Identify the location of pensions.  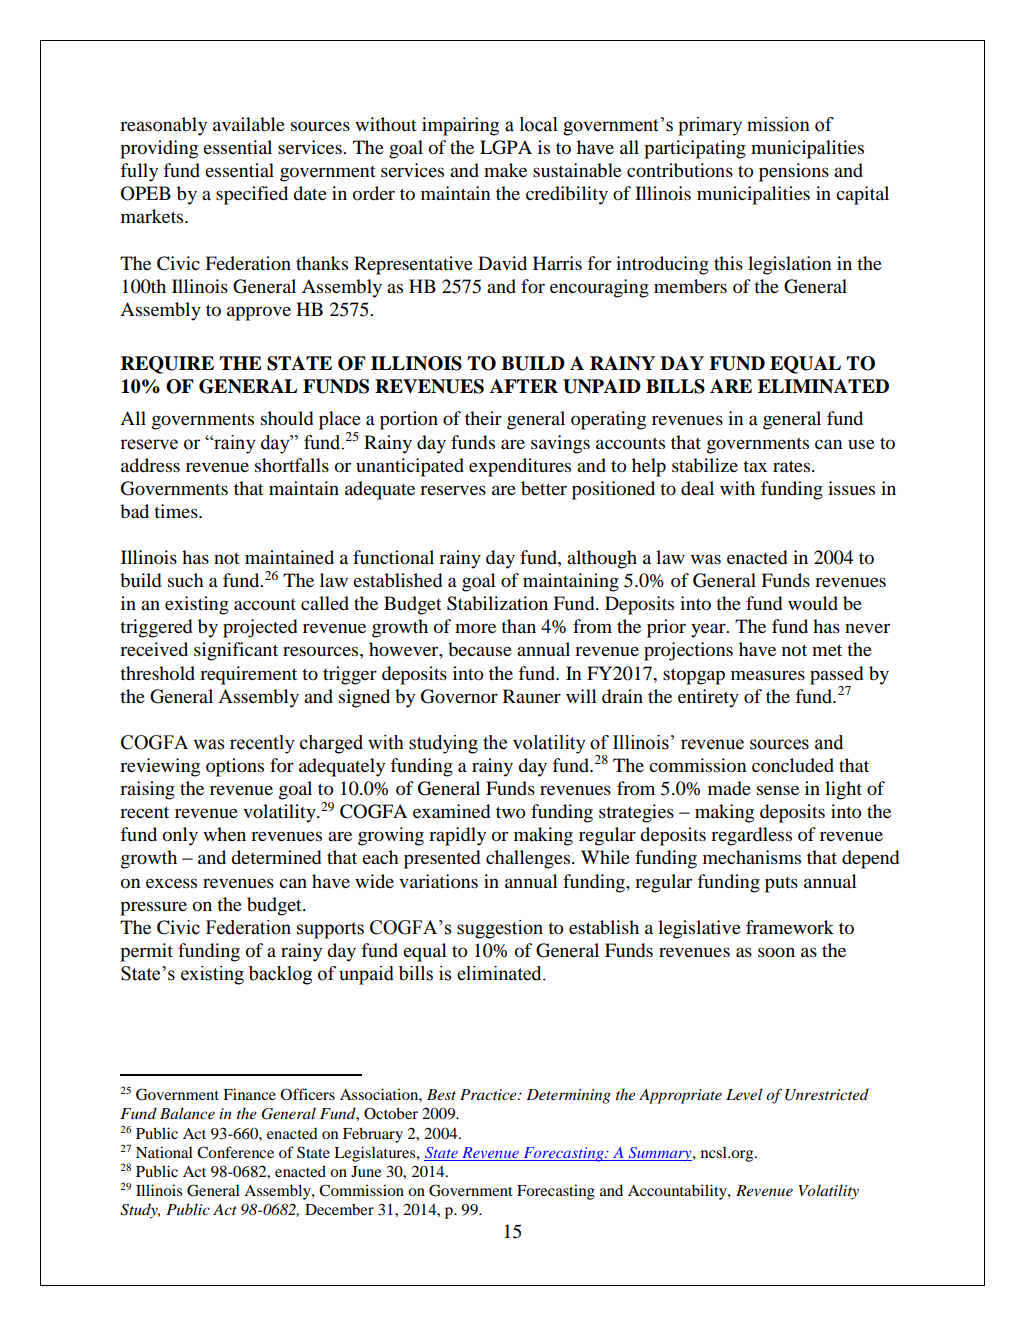
(794, 172).
